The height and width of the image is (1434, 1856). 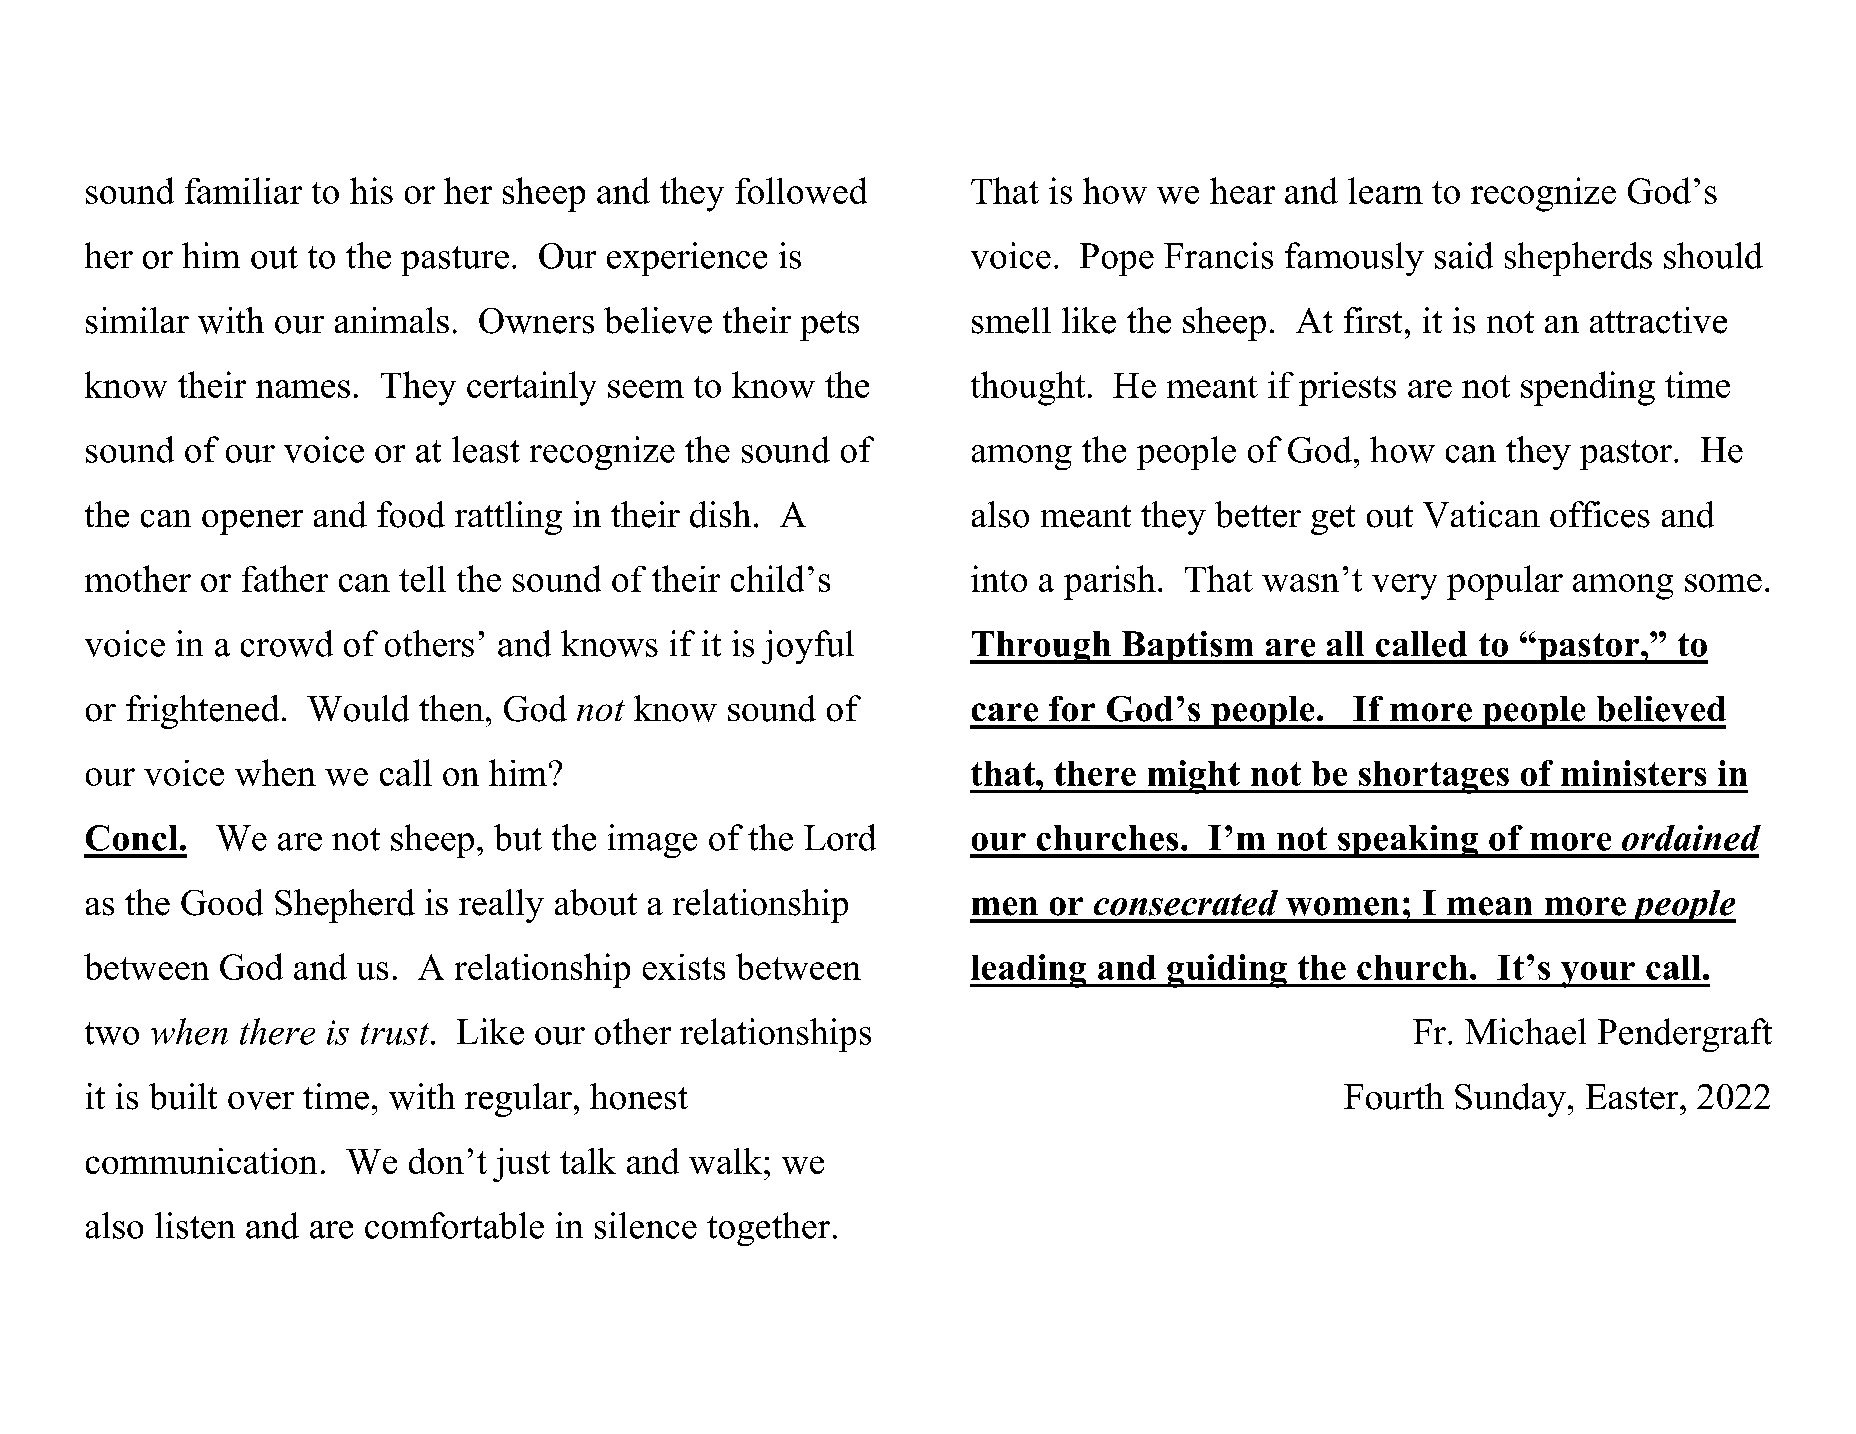 I want to click on familiar, so click(x=243, y=190).
